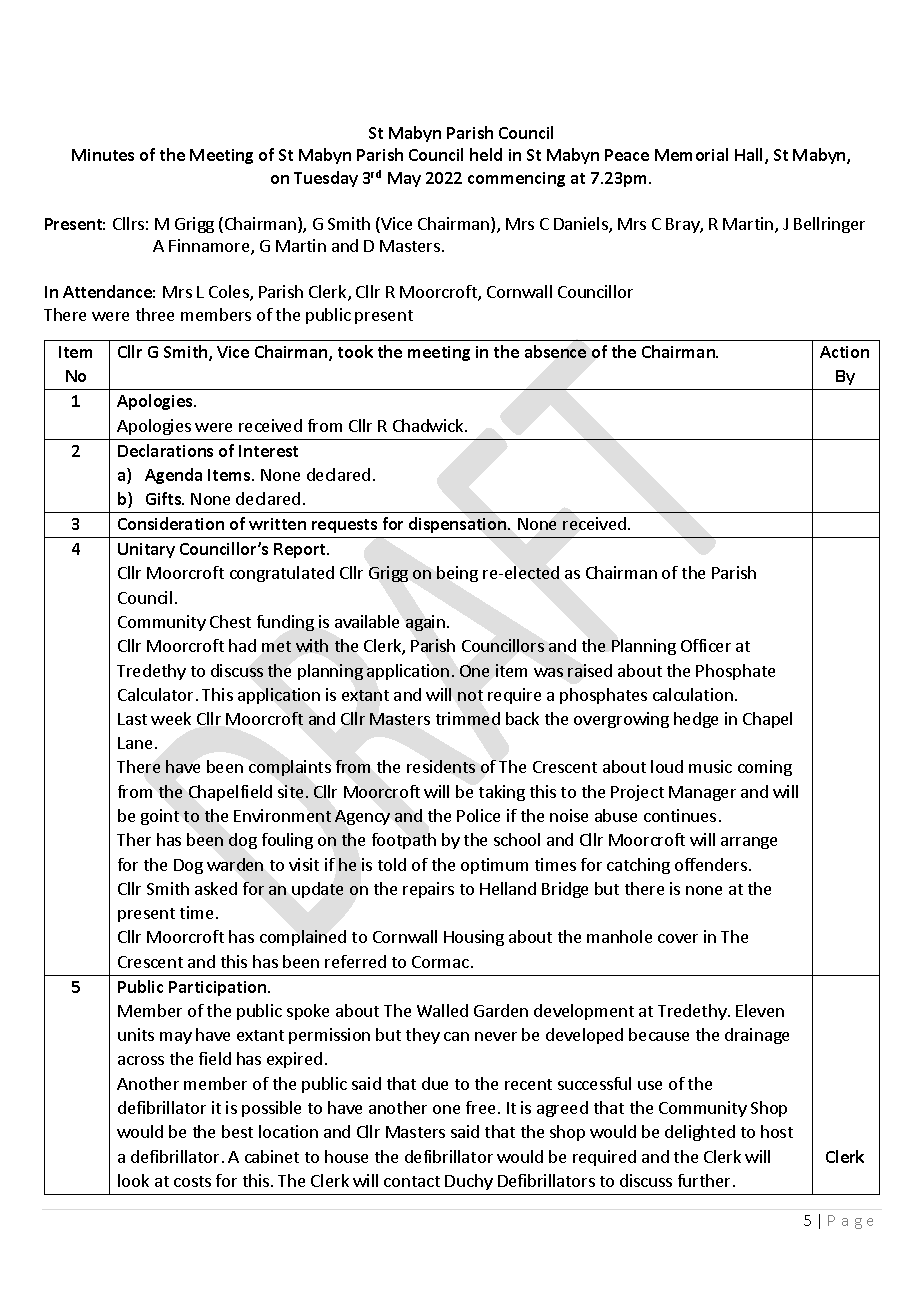 Image resolution: width=924 pixels, height=1307 pixels. What do you see at coordinates (750, 156) in the screenshot?
I see `Hall` at bounding box center [750, 156].
